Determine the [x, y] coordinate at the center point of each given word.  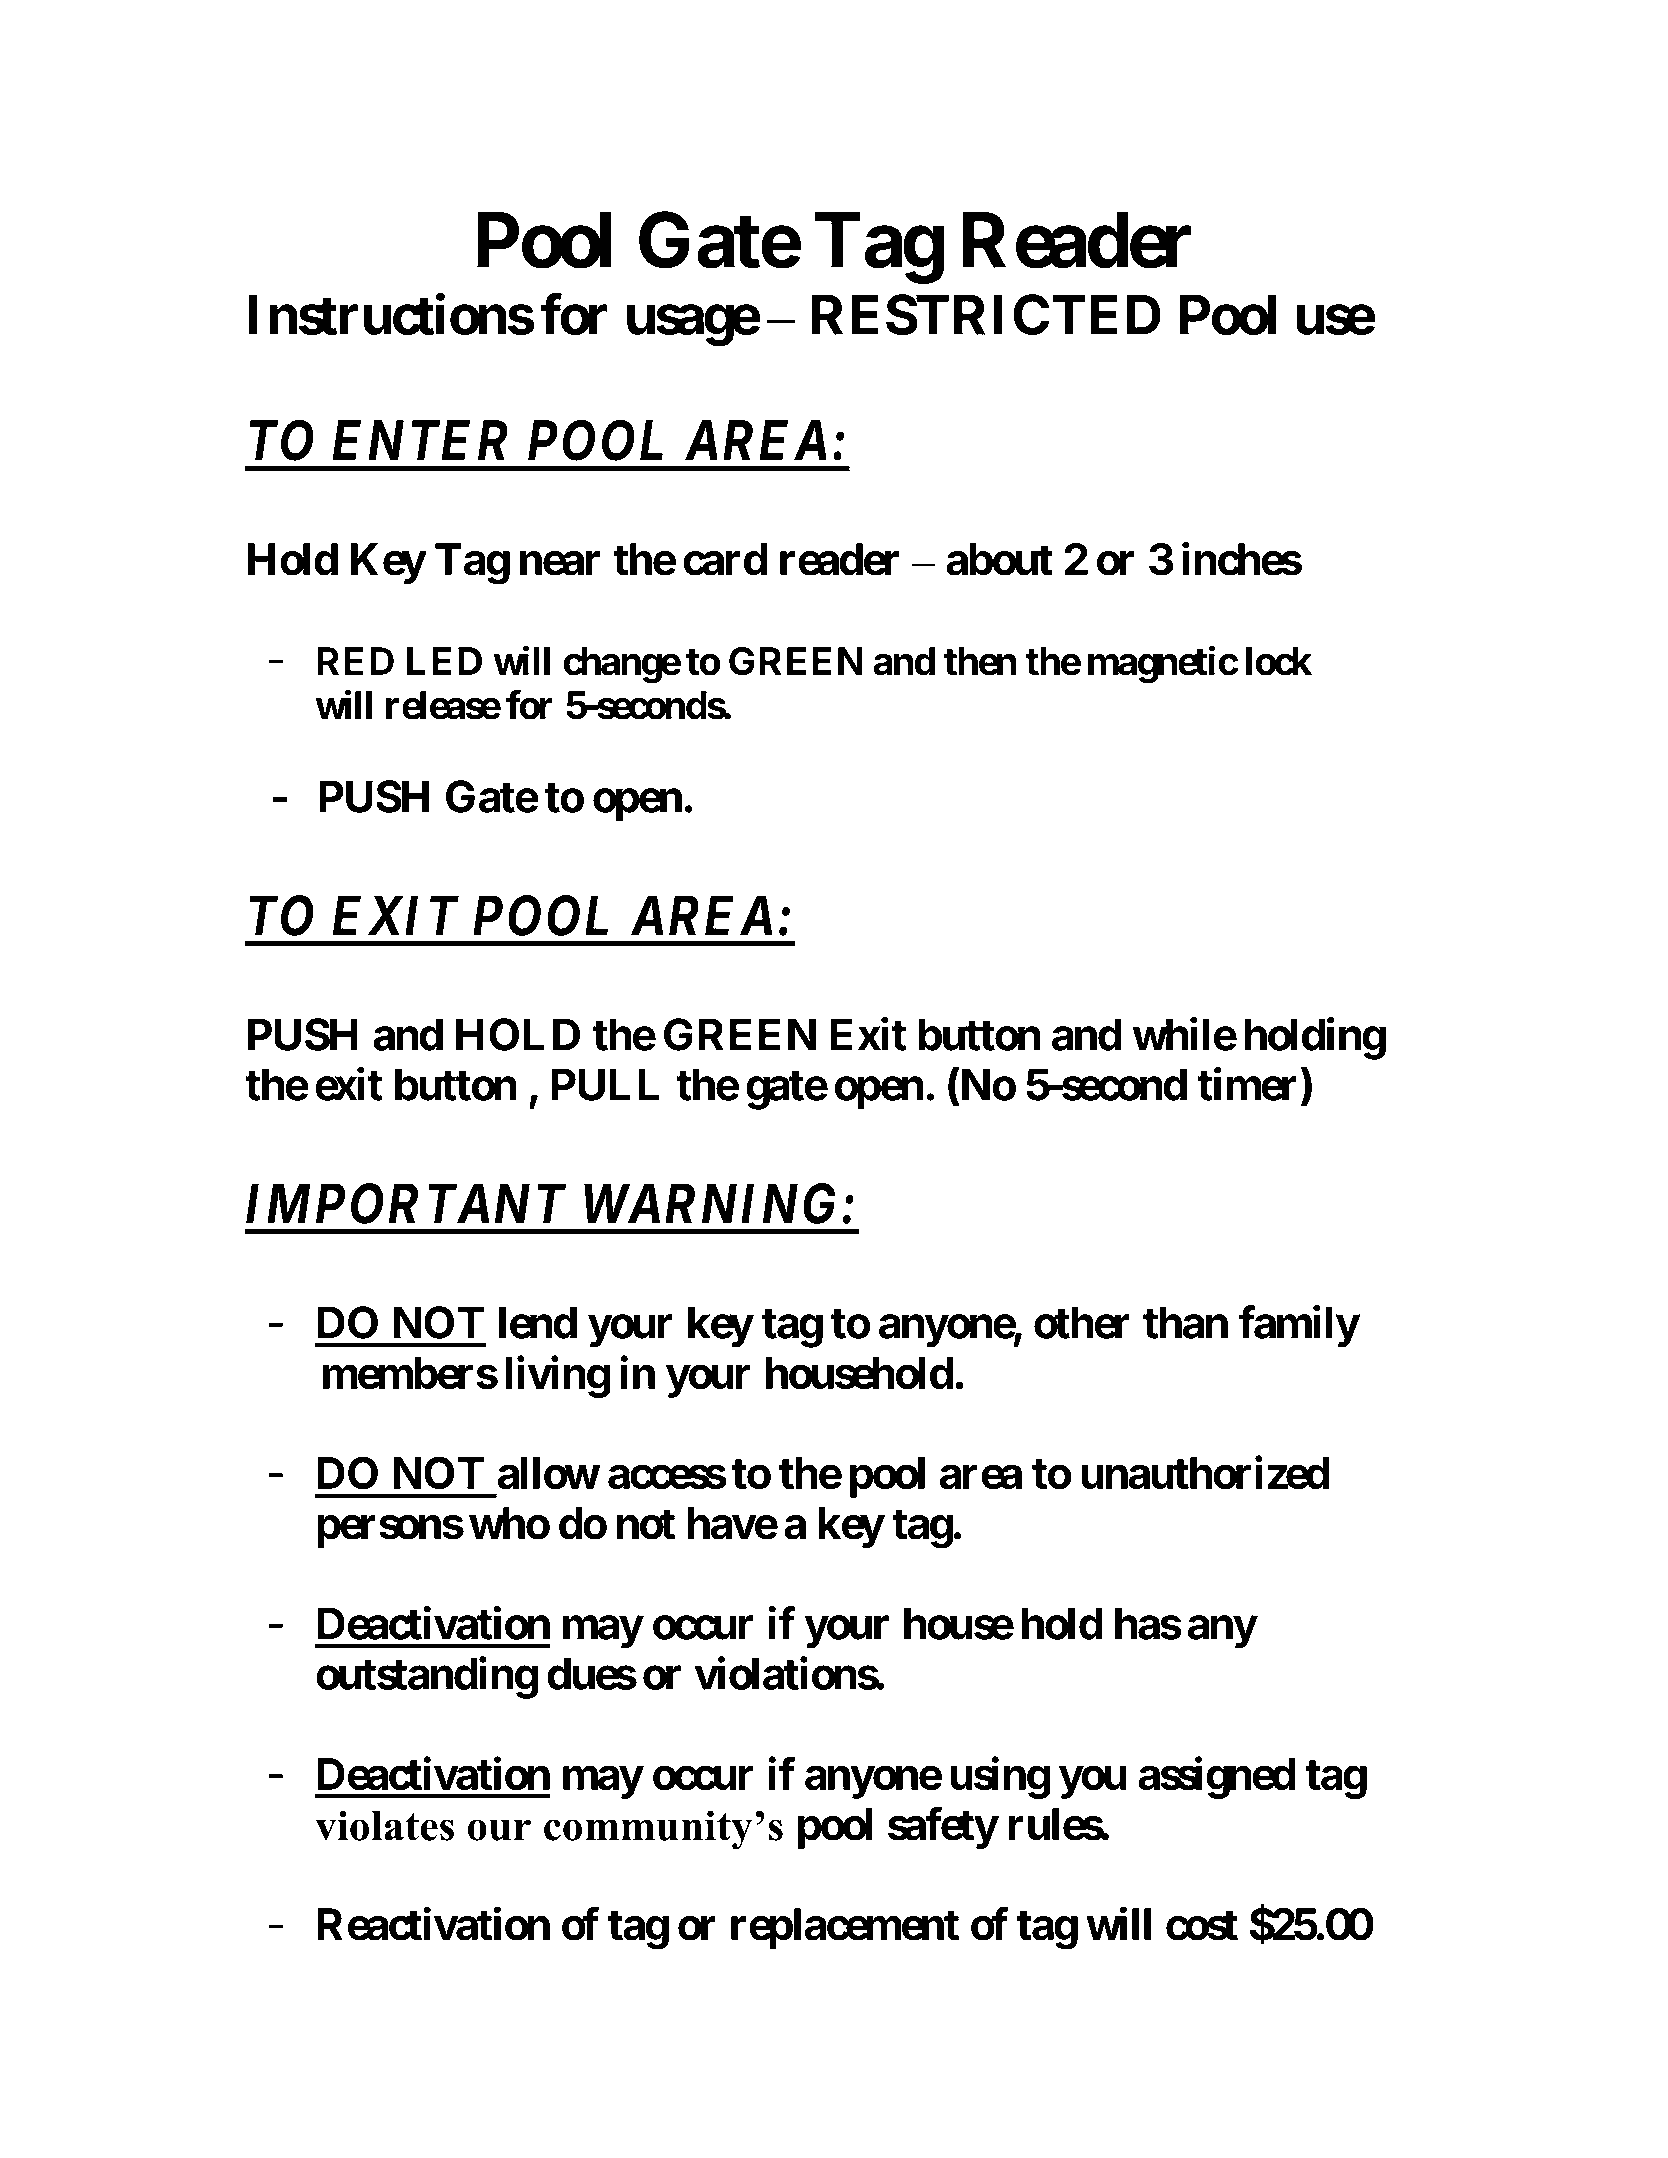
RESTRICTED [986, 314]
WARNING [709, 1204]
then [980, 661]
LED [444, 661]
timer [1247, 1084]
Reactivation [434, 1924]
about [999, 559]
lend [538, 1323]
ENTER [420, 440]
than [1185, 1323]
